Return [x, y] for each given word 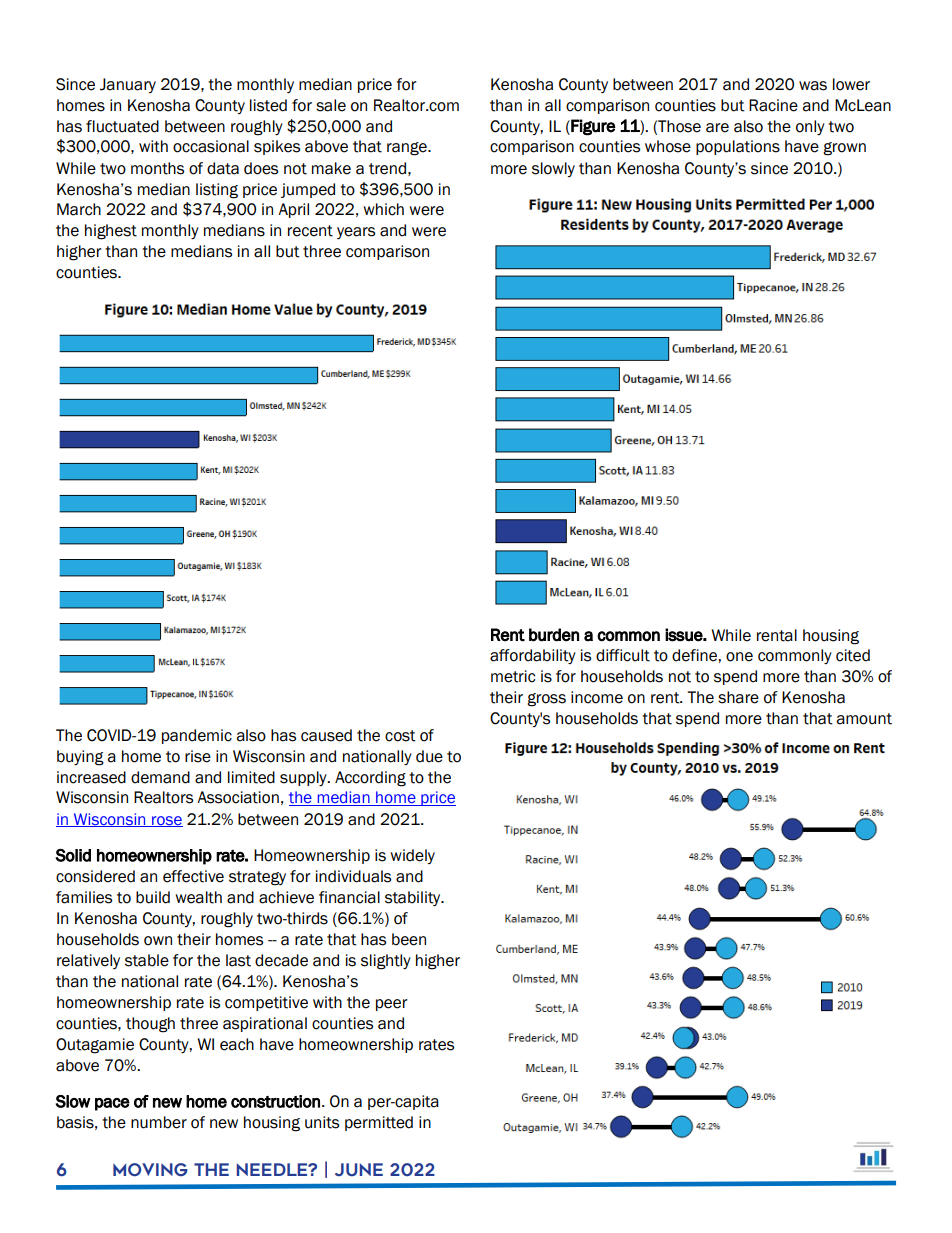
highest [111, 232]
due [429, 756]
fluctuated [122, 126]
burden [554, 635]
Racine [773, 105]
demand [160, 777]
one [739, 657]
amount [864, 719]
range [408, 149]
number [159, 1122]
